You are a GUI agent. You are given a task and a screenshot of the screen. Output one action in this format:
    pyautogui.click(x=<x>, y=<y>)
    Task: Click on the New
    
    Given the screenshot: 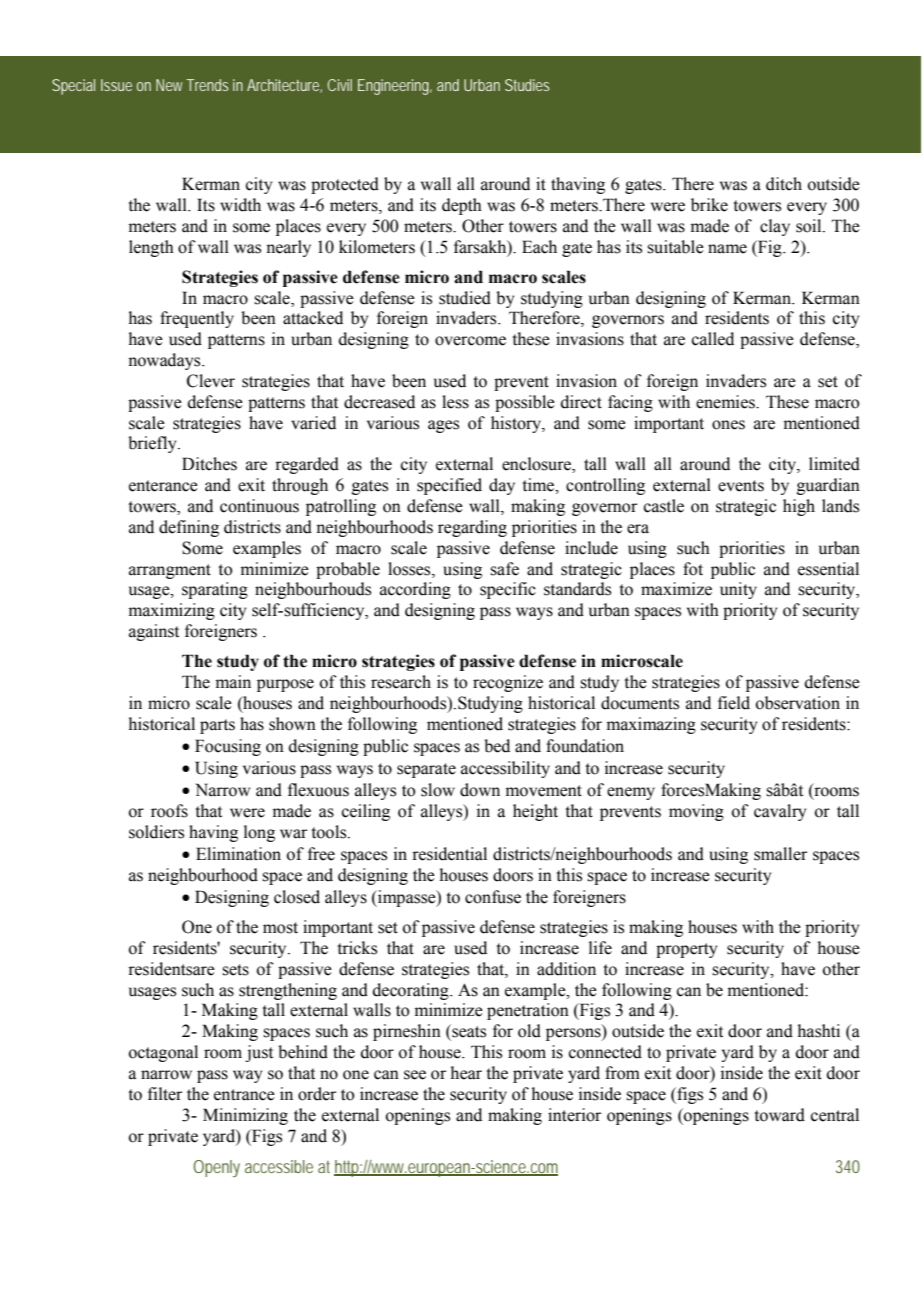 What is the action you would take?
    pyautogui.click(x=169, y=85)
